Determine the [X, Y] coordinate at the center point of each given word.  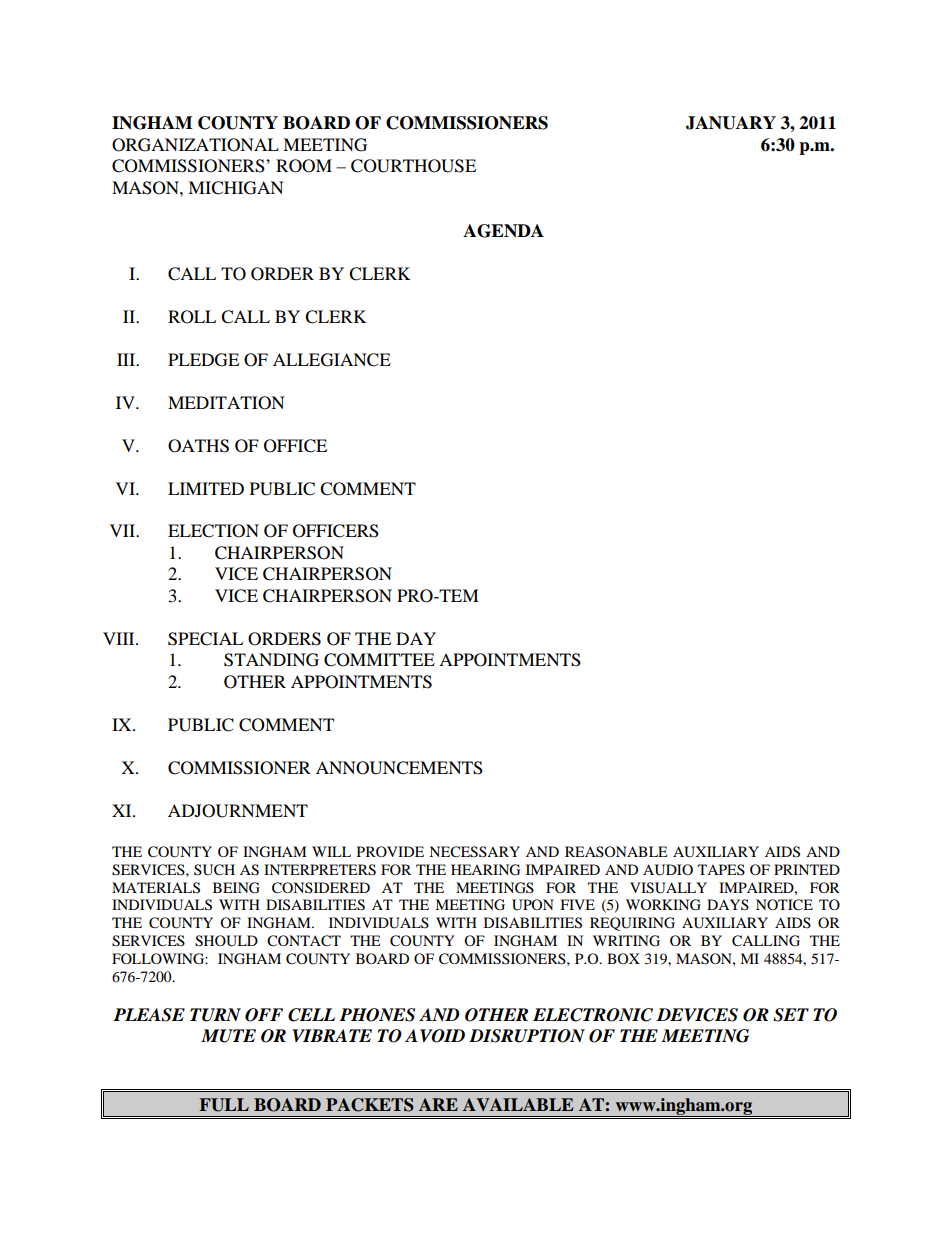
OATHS [198, 446]
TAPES [721, 870]
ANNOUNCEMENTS [399, 768]
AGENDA [503, 231]
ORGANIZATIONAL [195, 145]
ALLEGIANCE [332, 360]
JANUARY [731, 123]
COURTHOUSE [413, 166]
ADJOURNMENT [238, 811]
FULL [224, 1105]
